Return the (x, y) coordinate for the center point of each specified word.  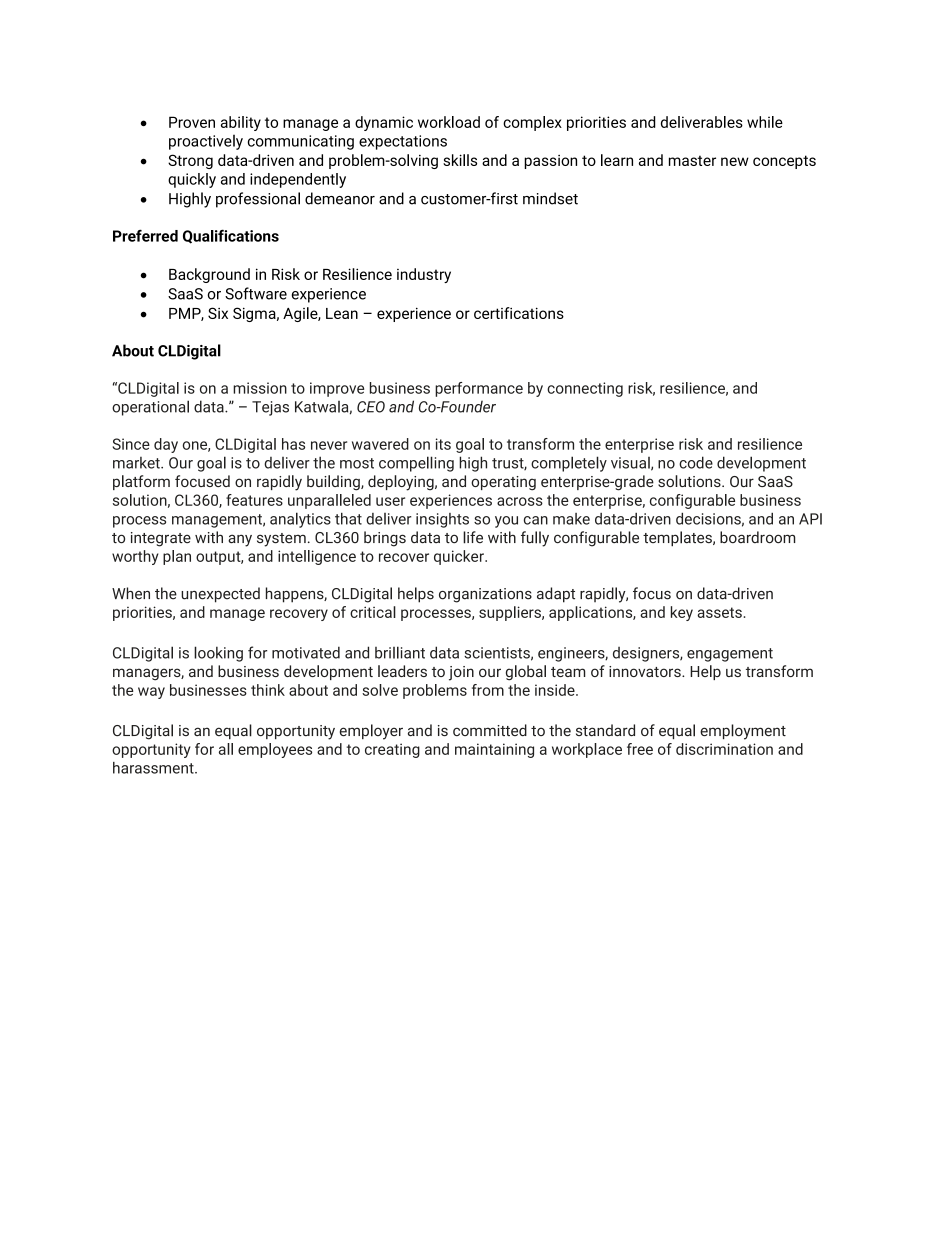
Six (218, 313)
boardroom (757, 537)
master (692, 160)
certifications (519, 313)
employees (275, 750)
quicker (460, 557)
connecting (585, 389)
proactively (206, 142)
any (240, 540)
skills (460, 160)
